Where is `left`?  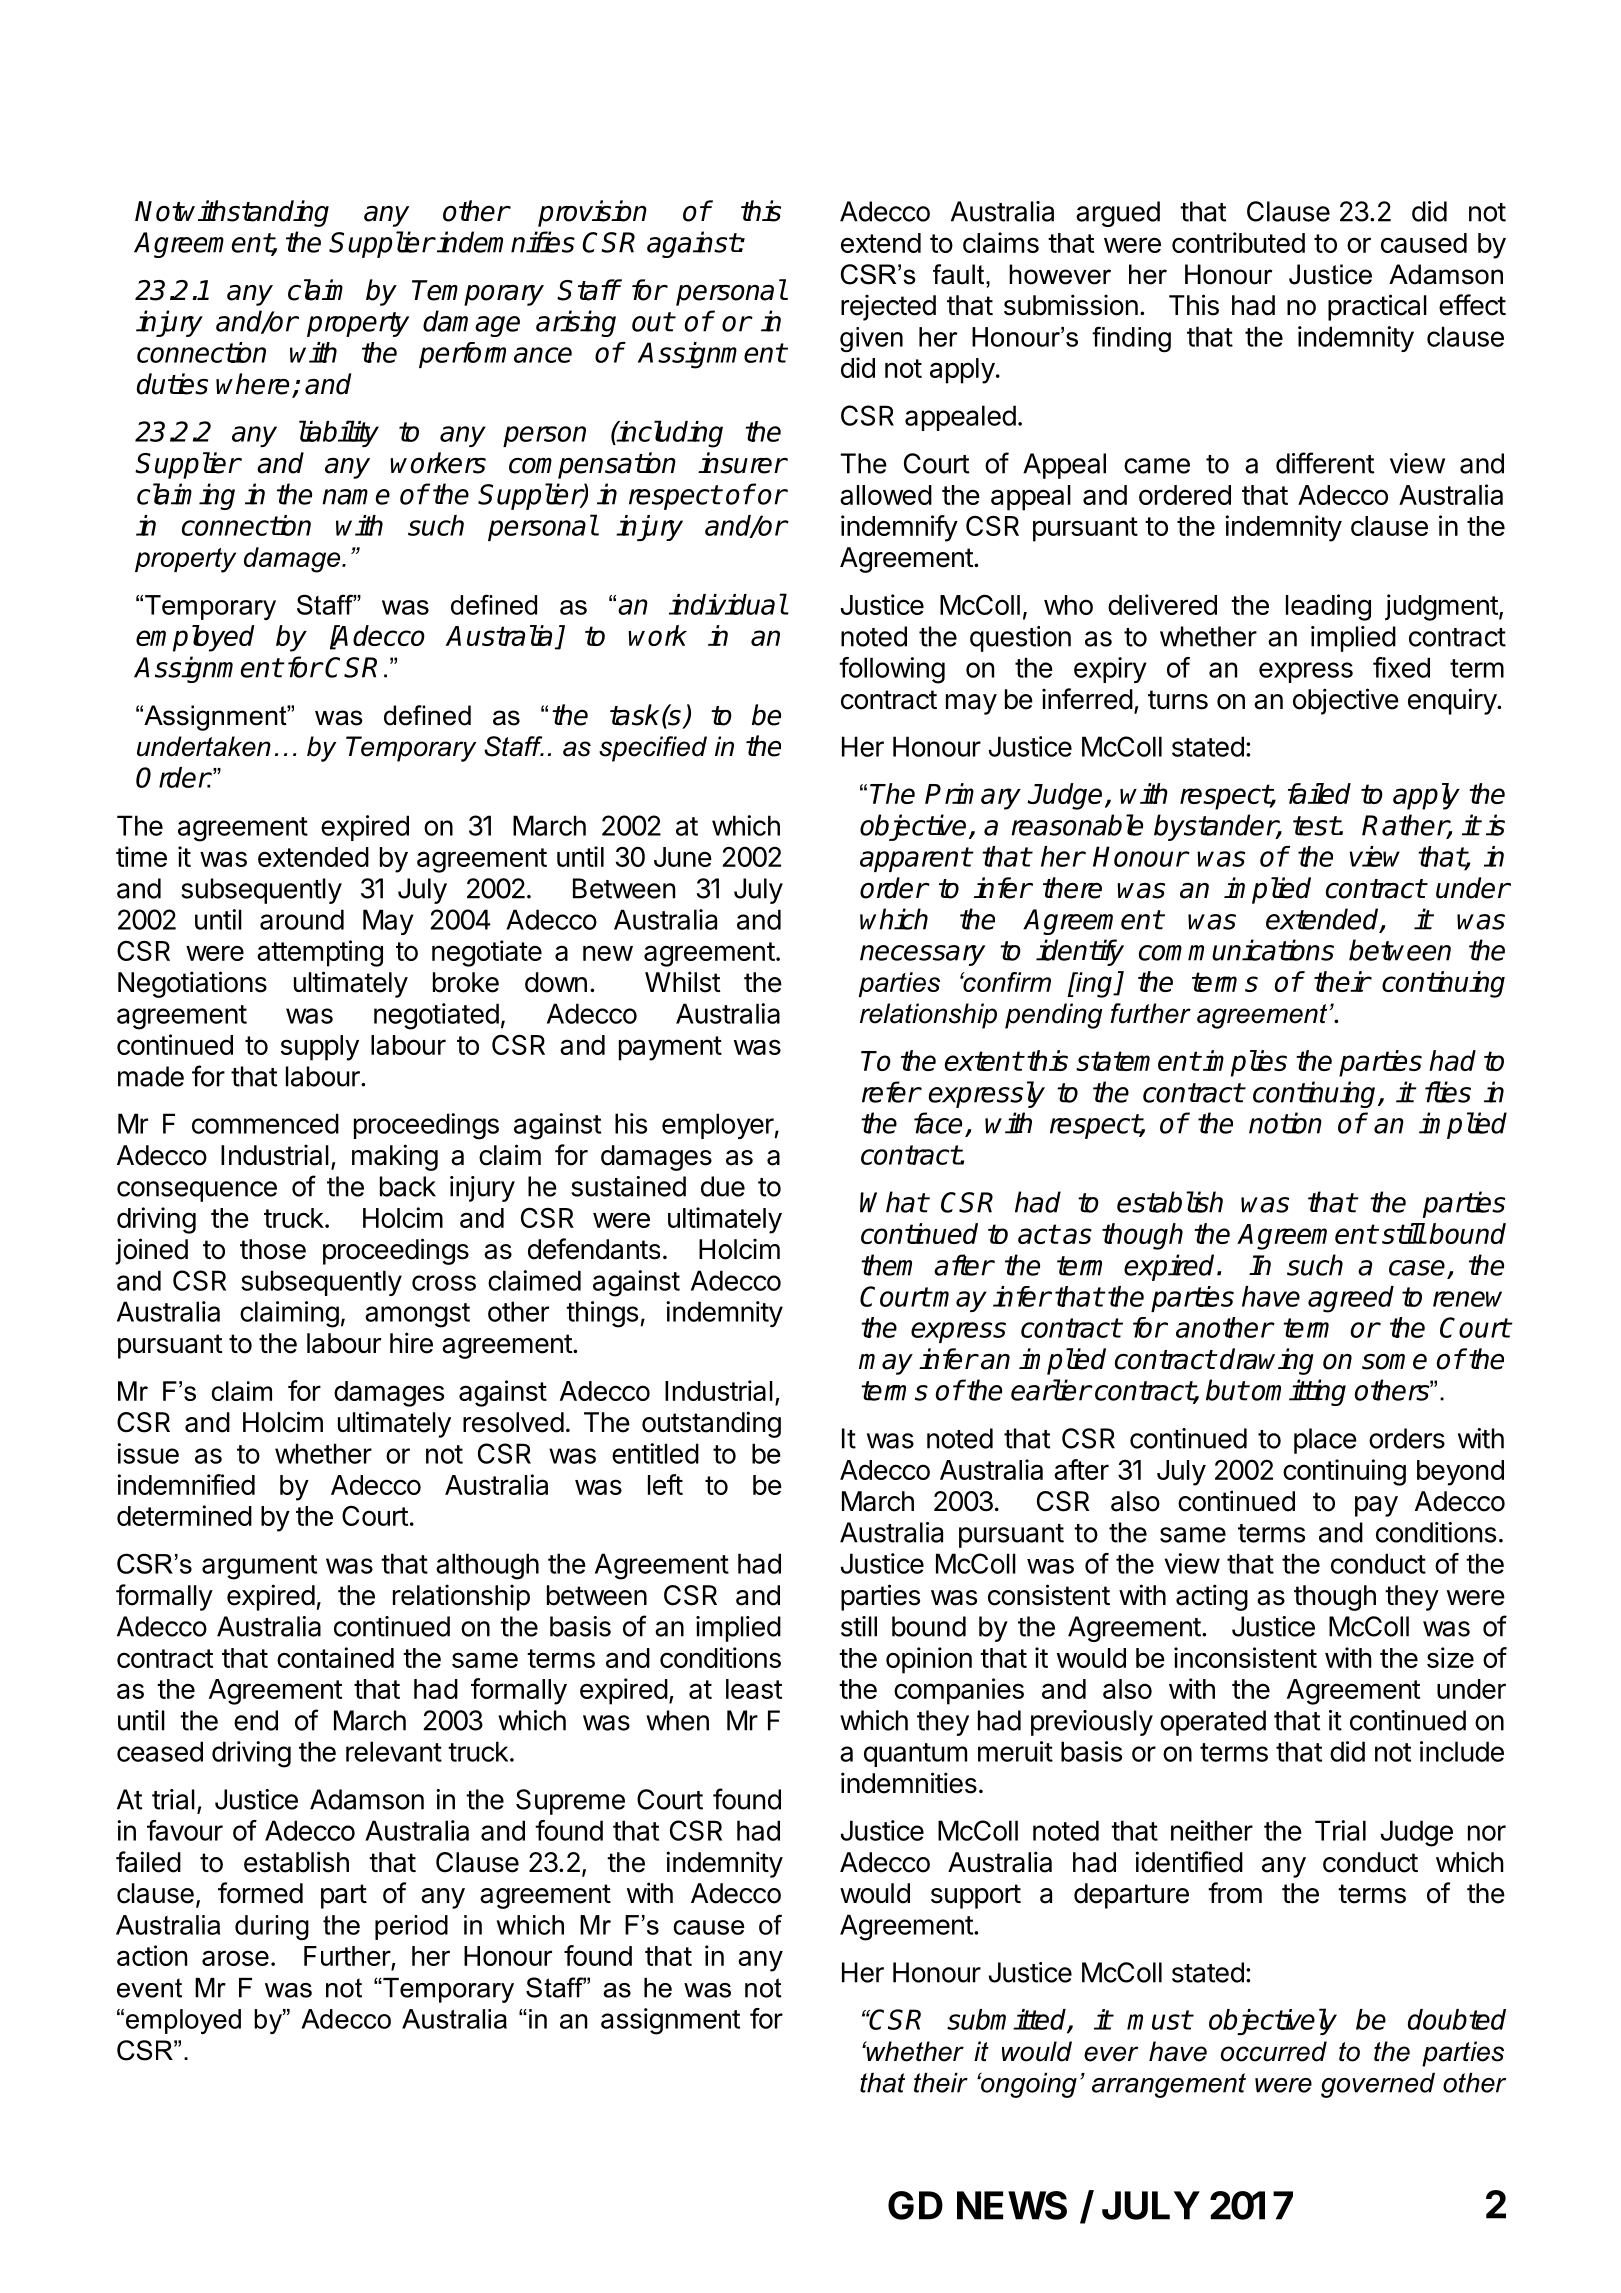 left is located at coordinates (665, 1484).
